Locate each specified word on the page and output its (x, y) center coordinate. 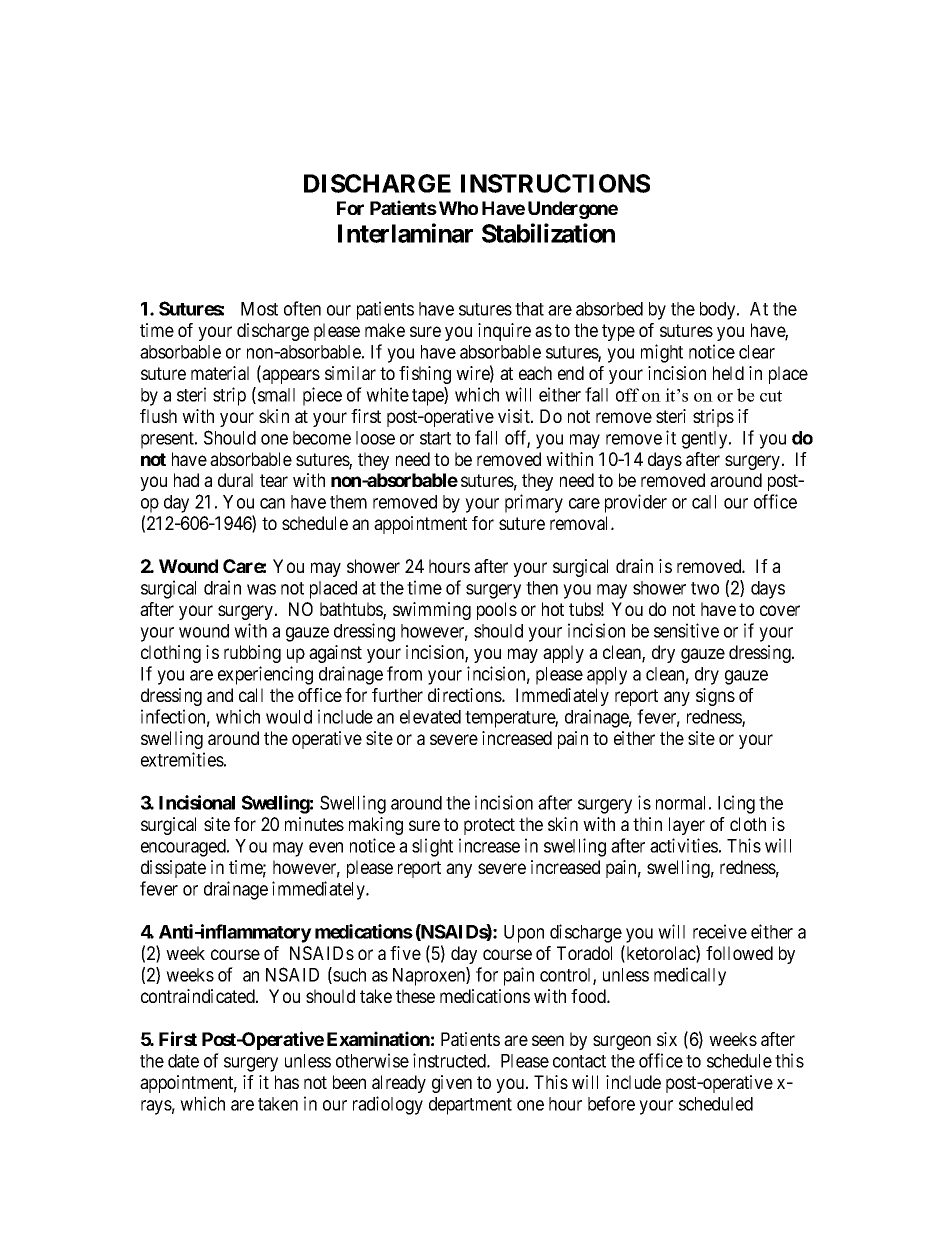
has (287, 1082)
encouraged (184, 848)
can (272, 503)
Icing (736, 804)
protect (489, 826)
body (719, 311)
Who (457, 208)
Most (259, 309)
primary (534, 503)
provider (636, 503)
